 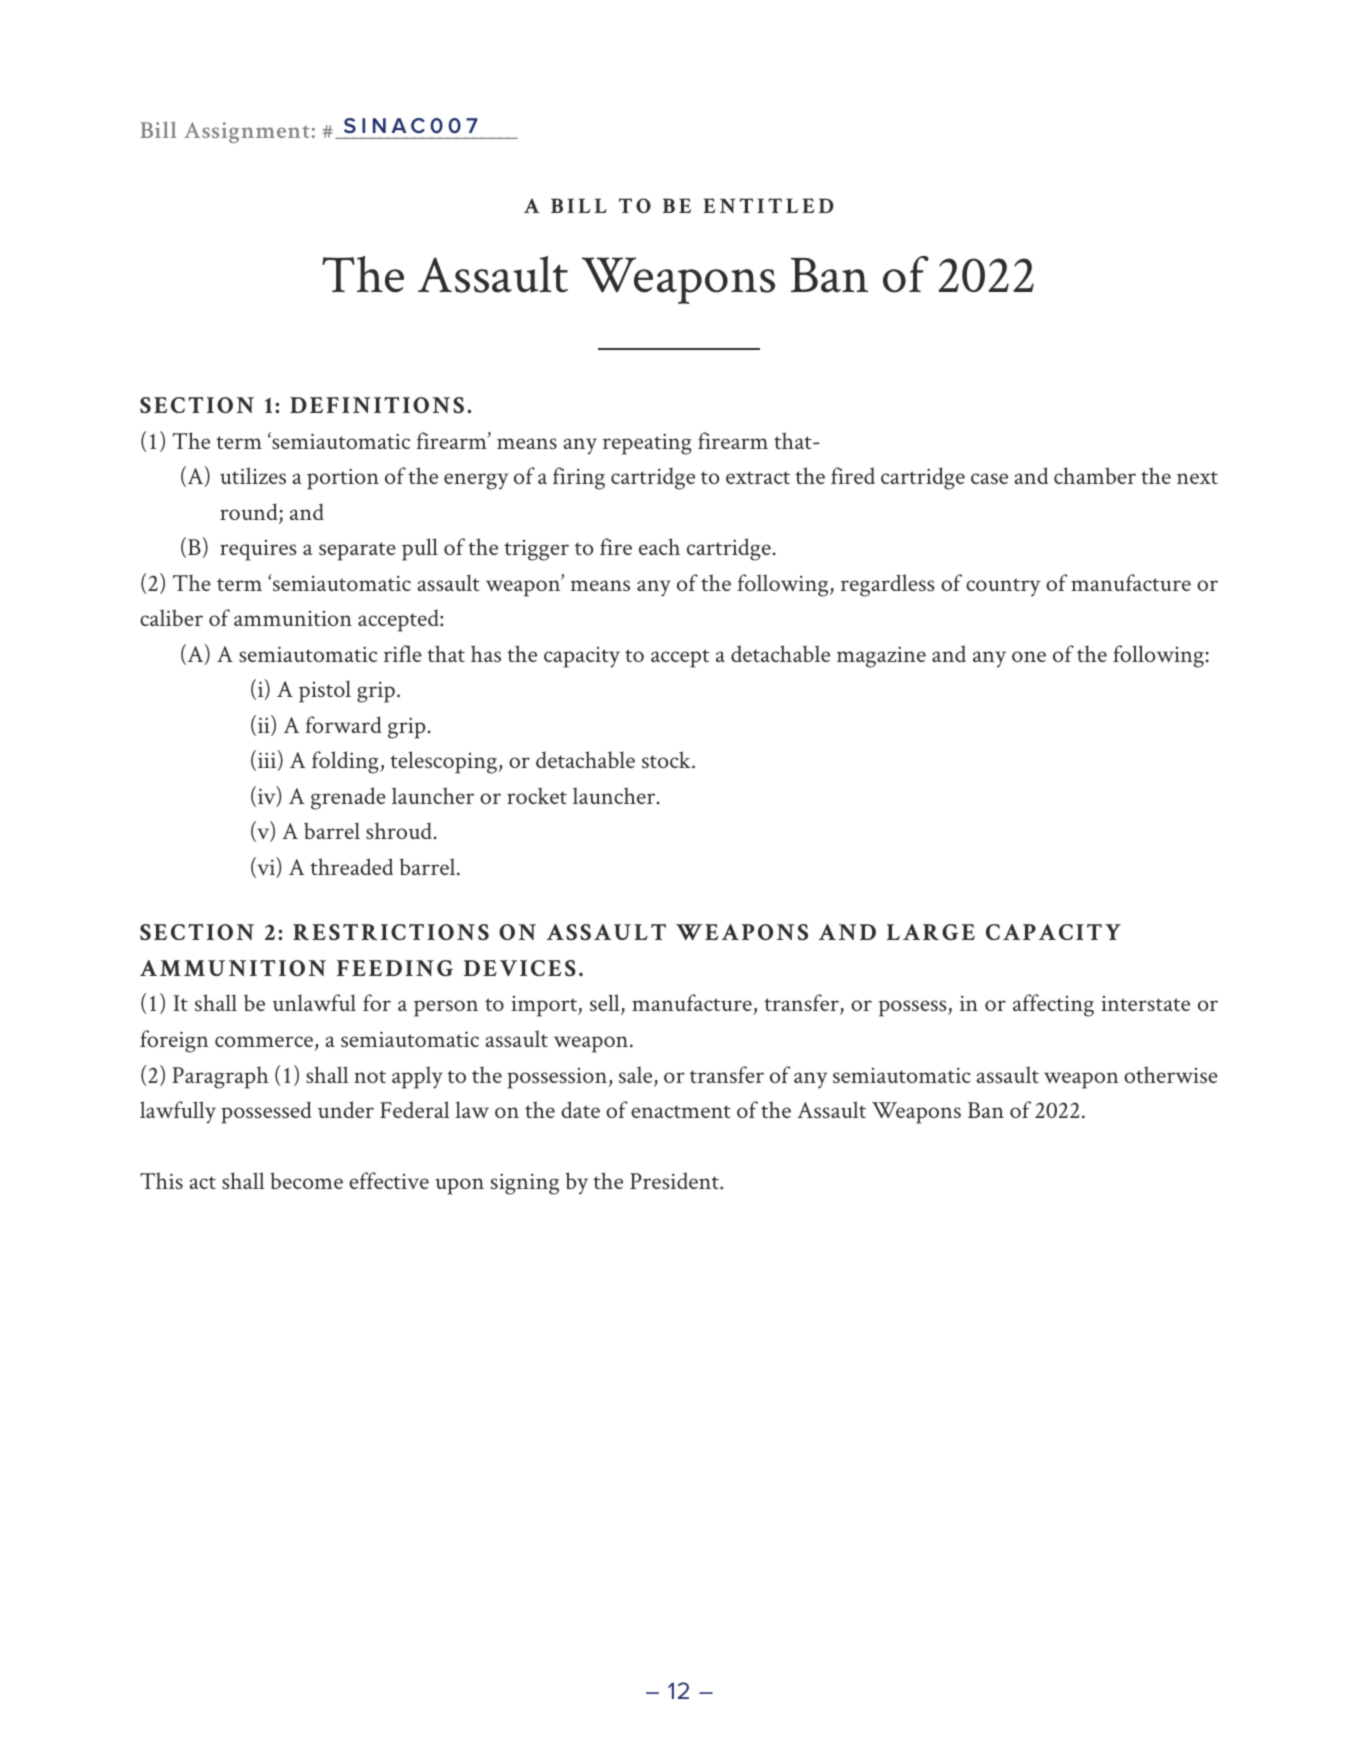 What do you see at coordinates (325, 691) in the screenshot?
I see `pistol` at bounding box center [325, 691].
